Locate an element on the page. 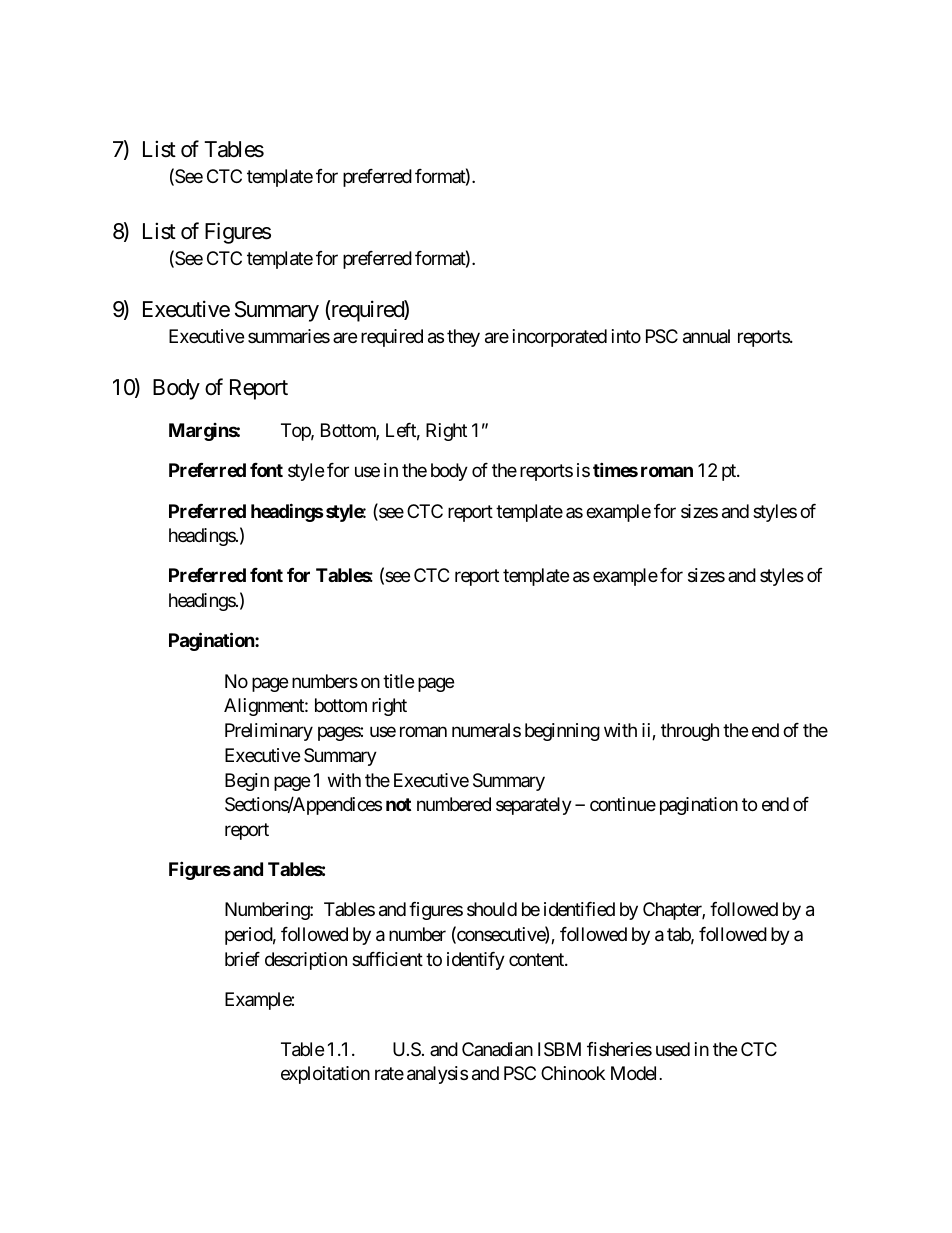 The width and height of the page is (952, 1233). through is located at coordinates (690, 732).
